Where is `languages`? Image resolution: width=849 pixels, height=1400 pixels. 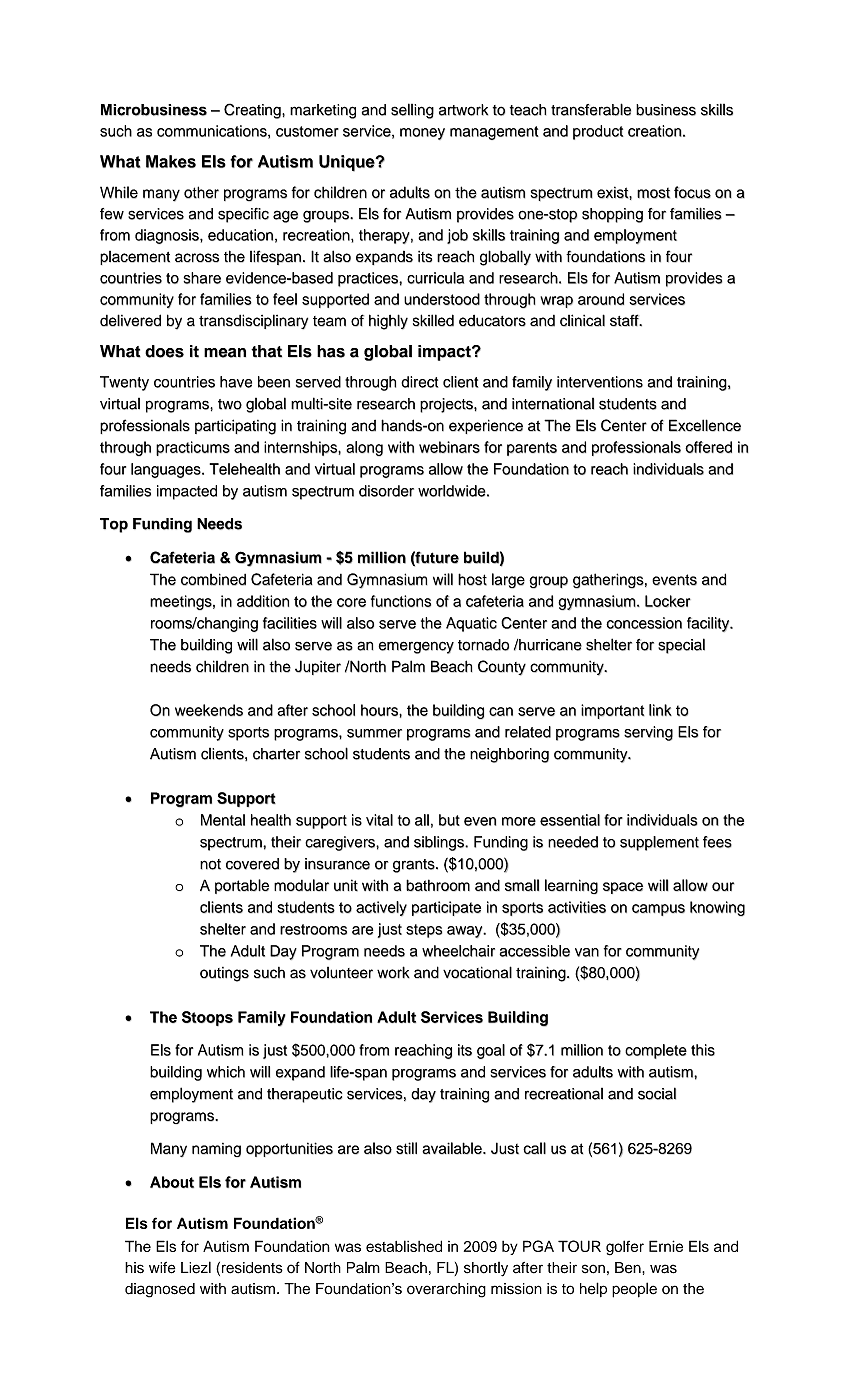 languages is located at coordinates (167, 470).
